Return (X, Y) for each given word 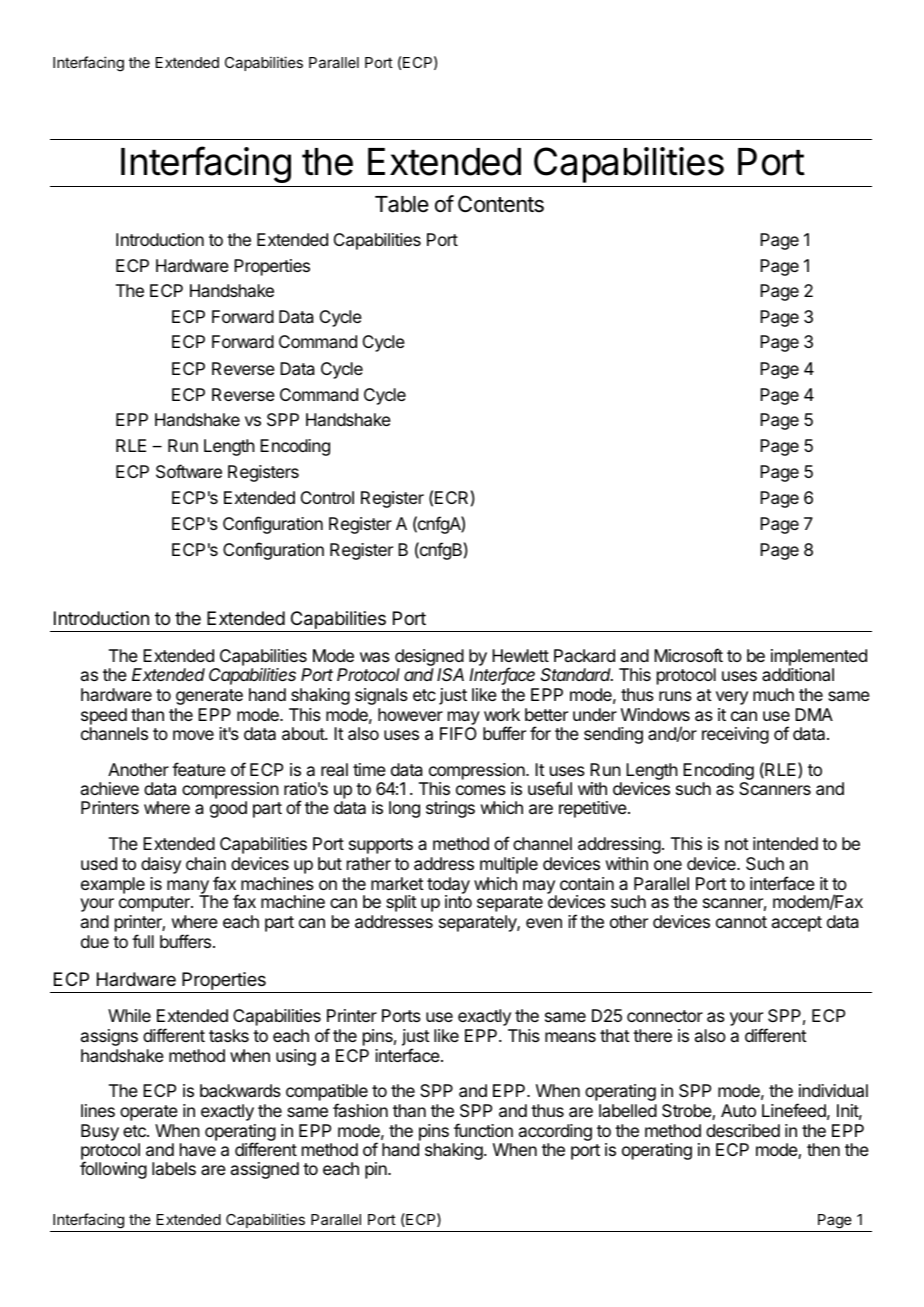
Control (327, 497)
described (743, 1130)
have (198, 1149)
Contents (501, 204)
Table (402, 204)
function (483, 1130)
